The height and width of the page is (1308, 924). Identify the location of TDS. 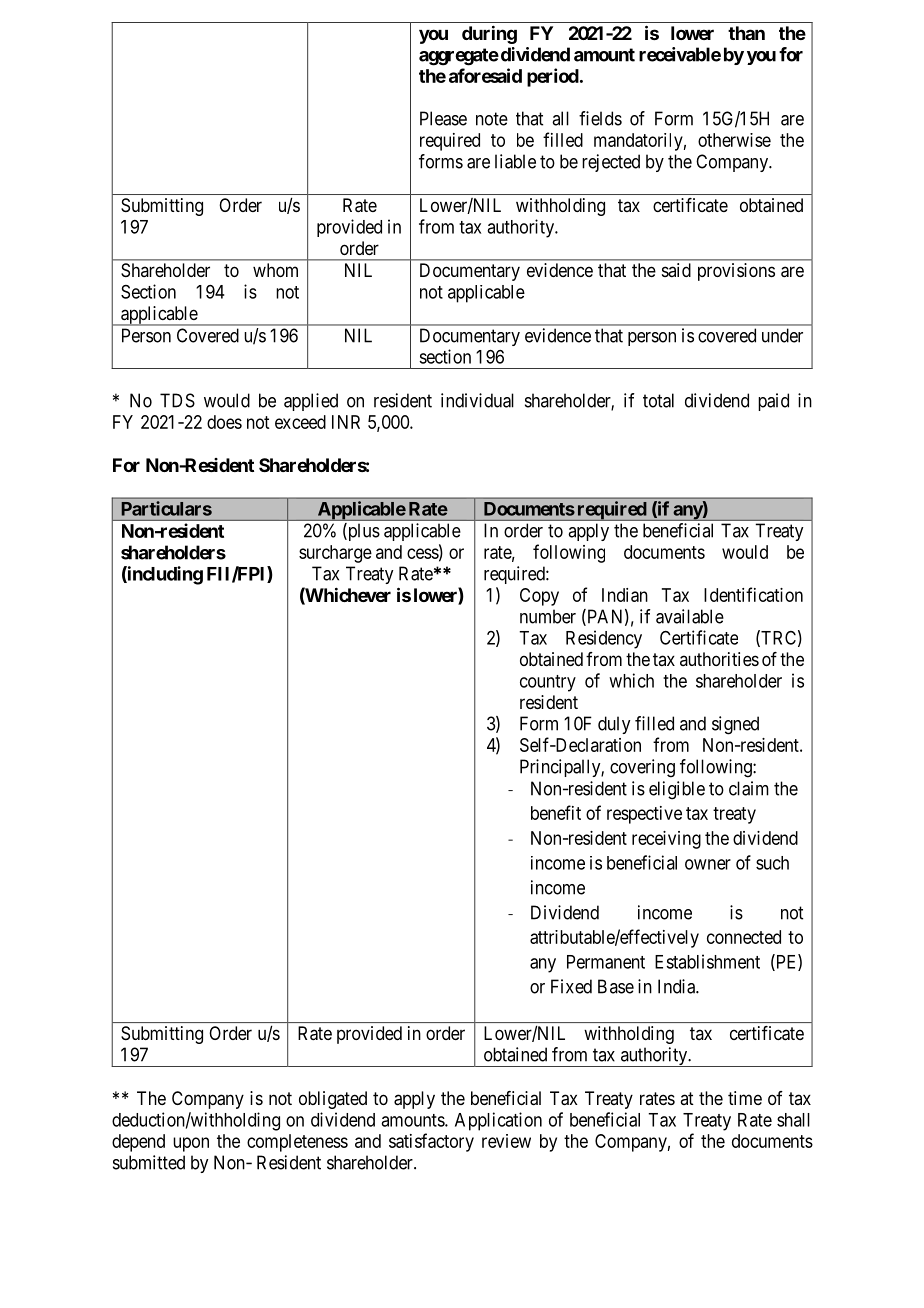
(177, 400).
